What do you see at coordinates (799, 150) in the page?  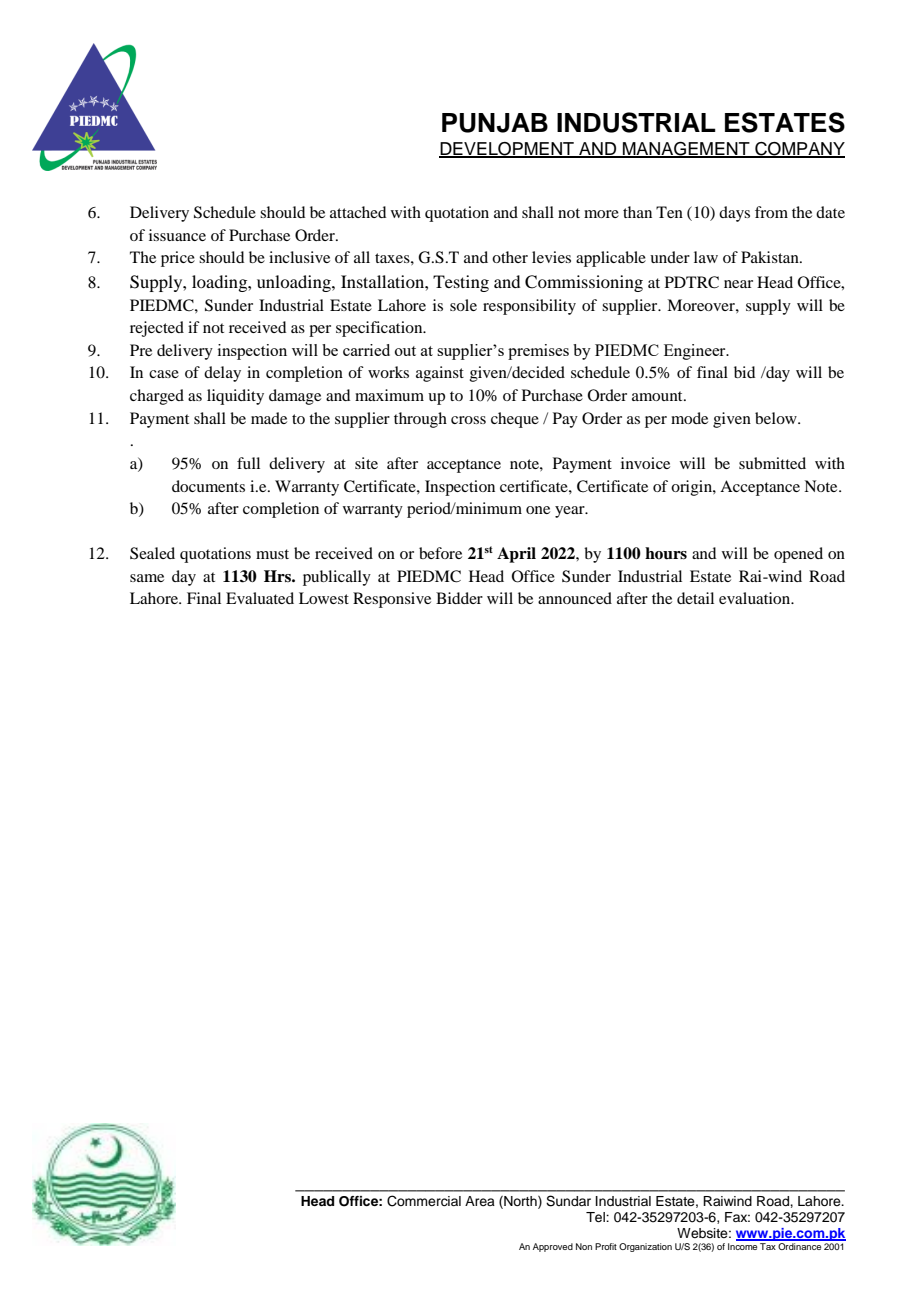 I see `COMPANY` at bounding box center [799, 150].
